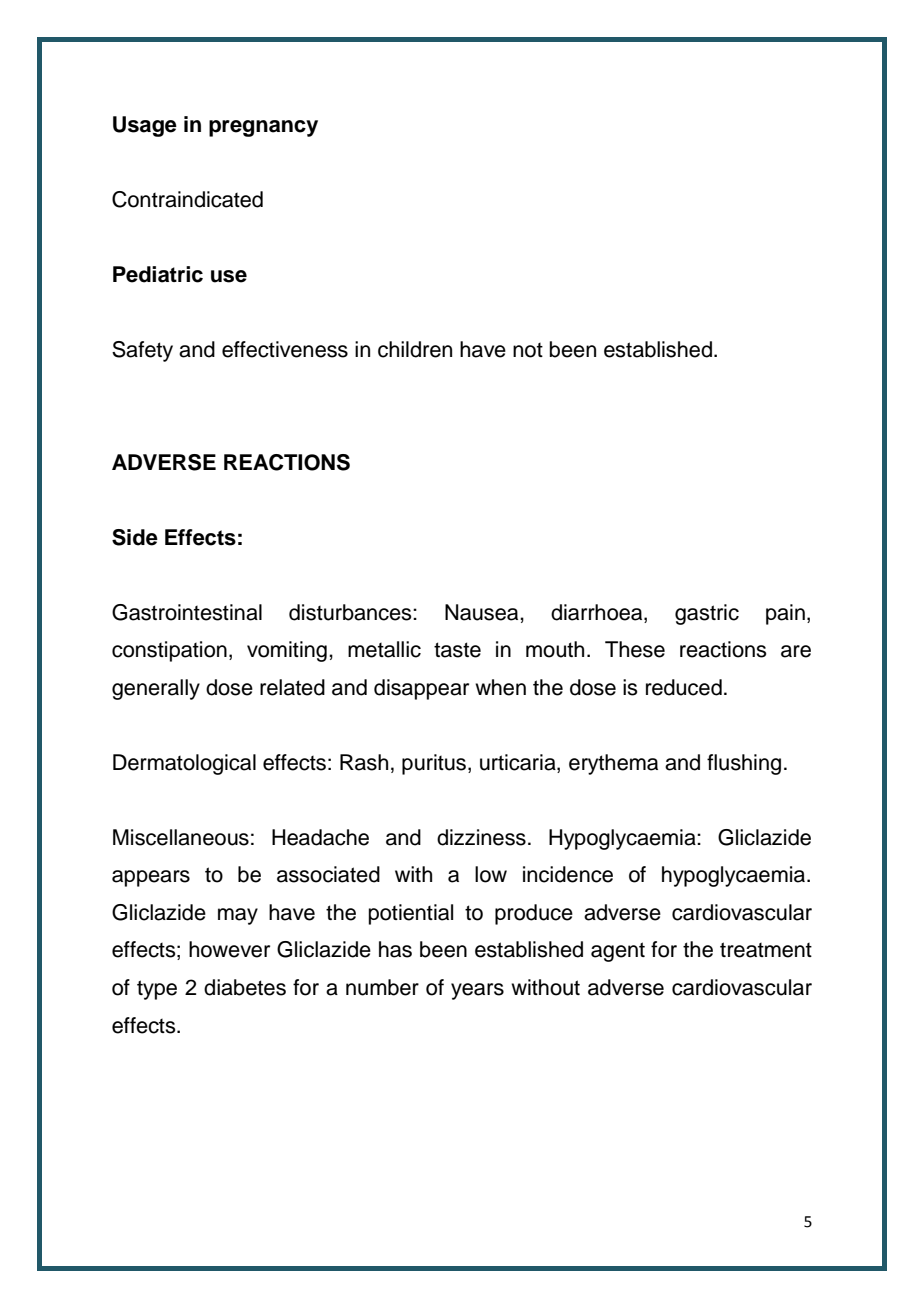 The image size is (924, 1308). What do you see at coordinates (187, 199) in the screenshot?
I see `Contraindicated` at bounding box center [187, 199].
